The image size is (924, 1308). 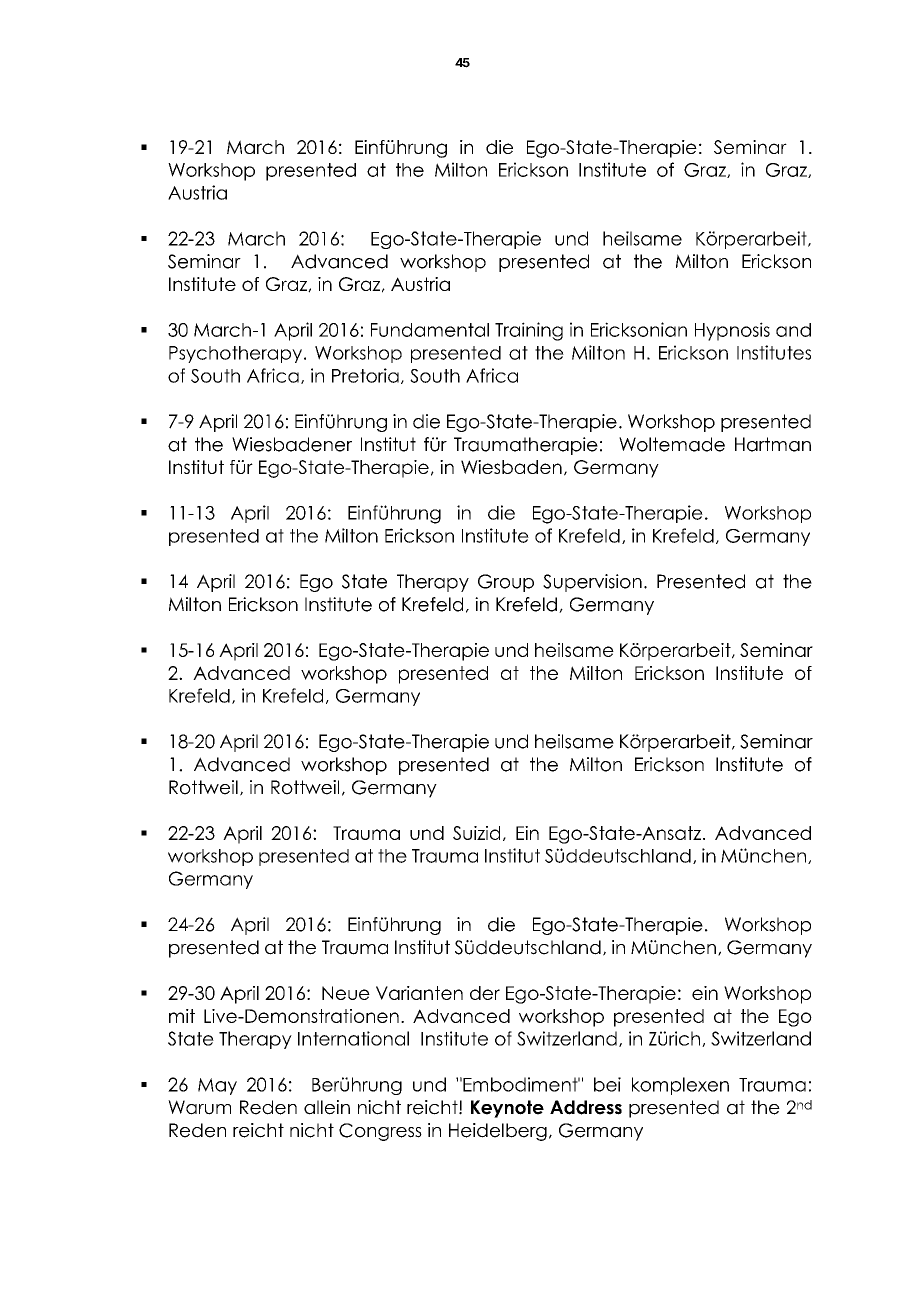 What do you see at coordinates (430, 330) in the page?
I see `Fundamental` at bounding box center [430, 330].
